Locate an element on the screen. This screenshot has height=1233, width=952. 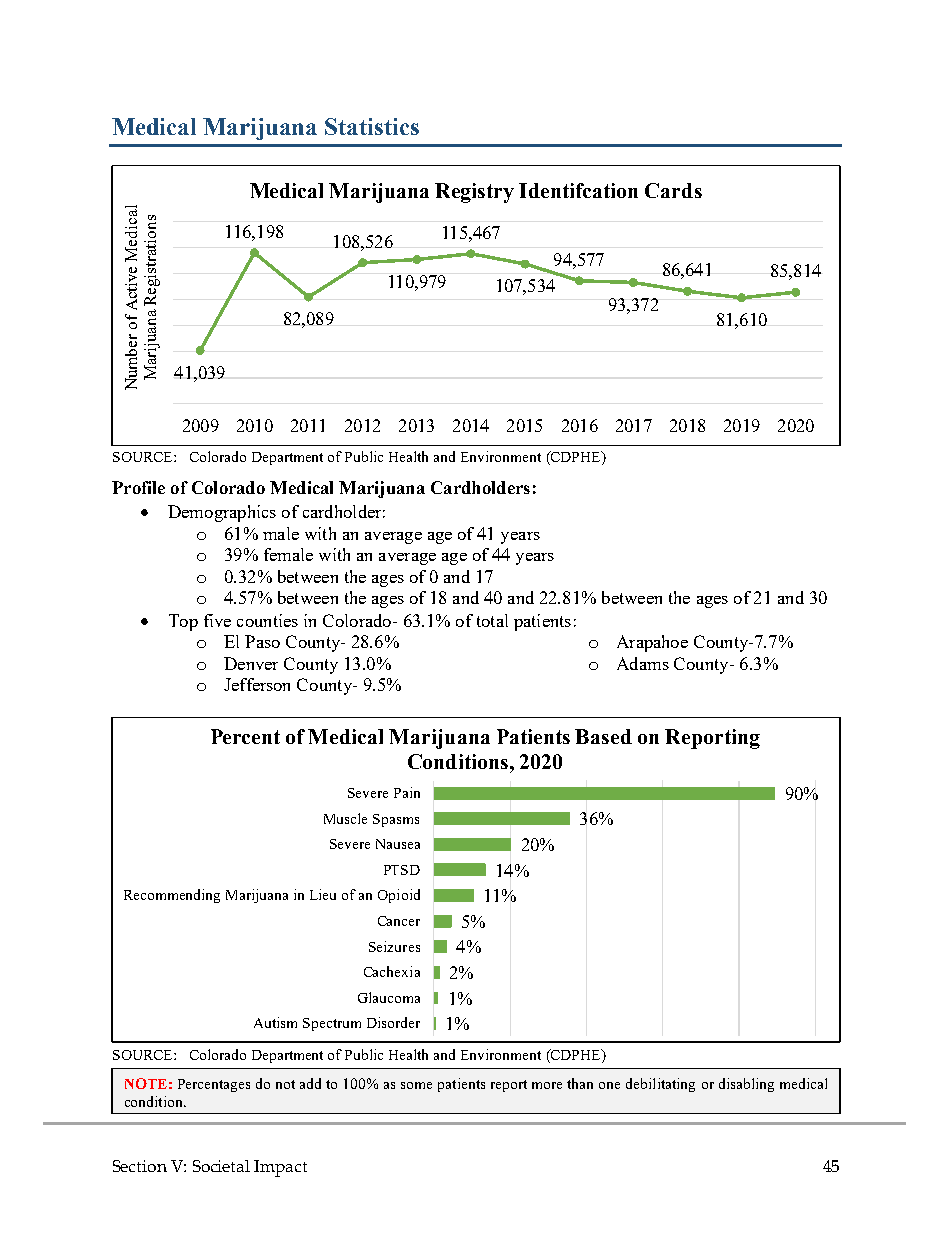
Cards is located at coordinates (673, 190).
